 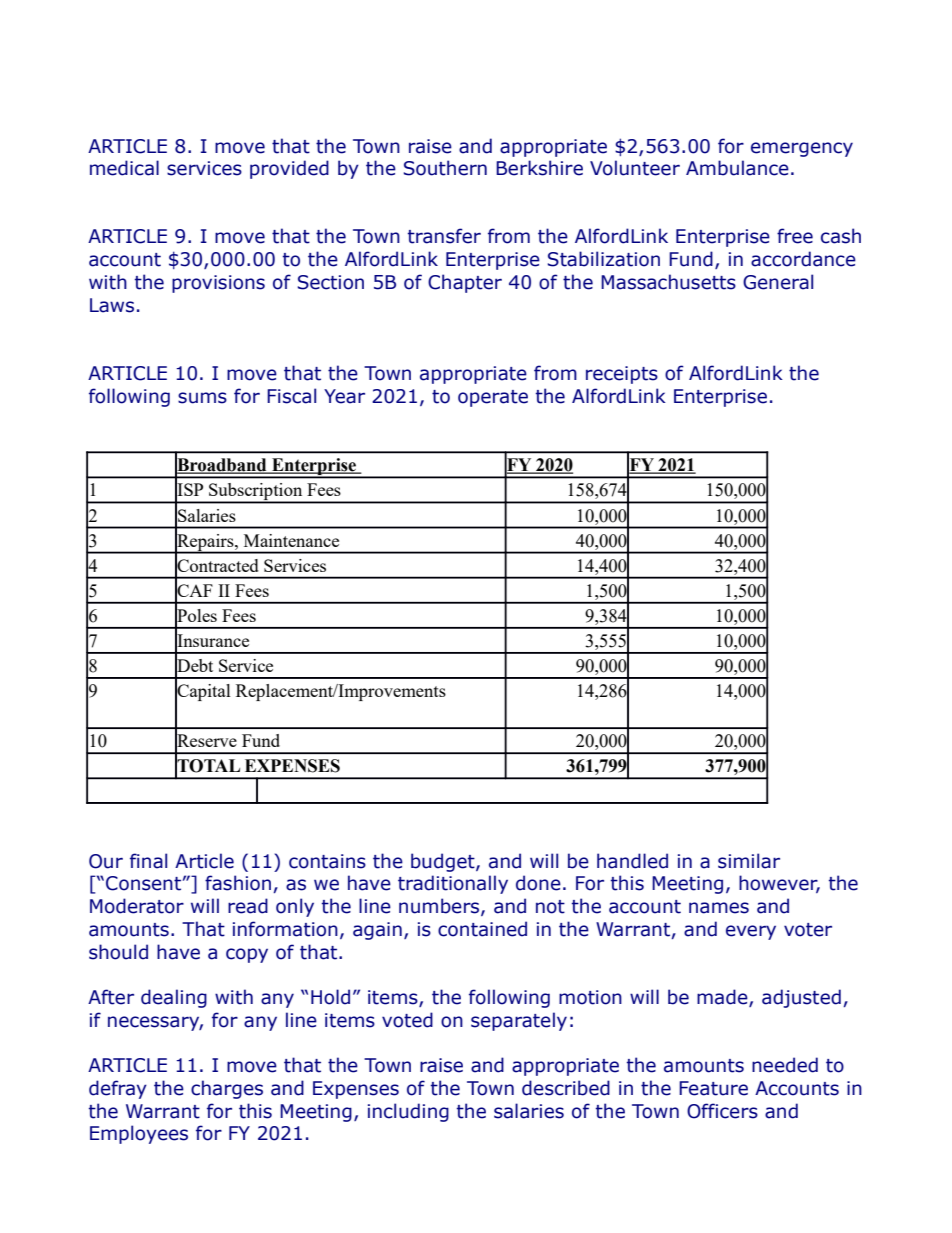 What do you see at coordinates (124, 168) in the screenshot?
I see `medical` at bounding box center [124, 168].
